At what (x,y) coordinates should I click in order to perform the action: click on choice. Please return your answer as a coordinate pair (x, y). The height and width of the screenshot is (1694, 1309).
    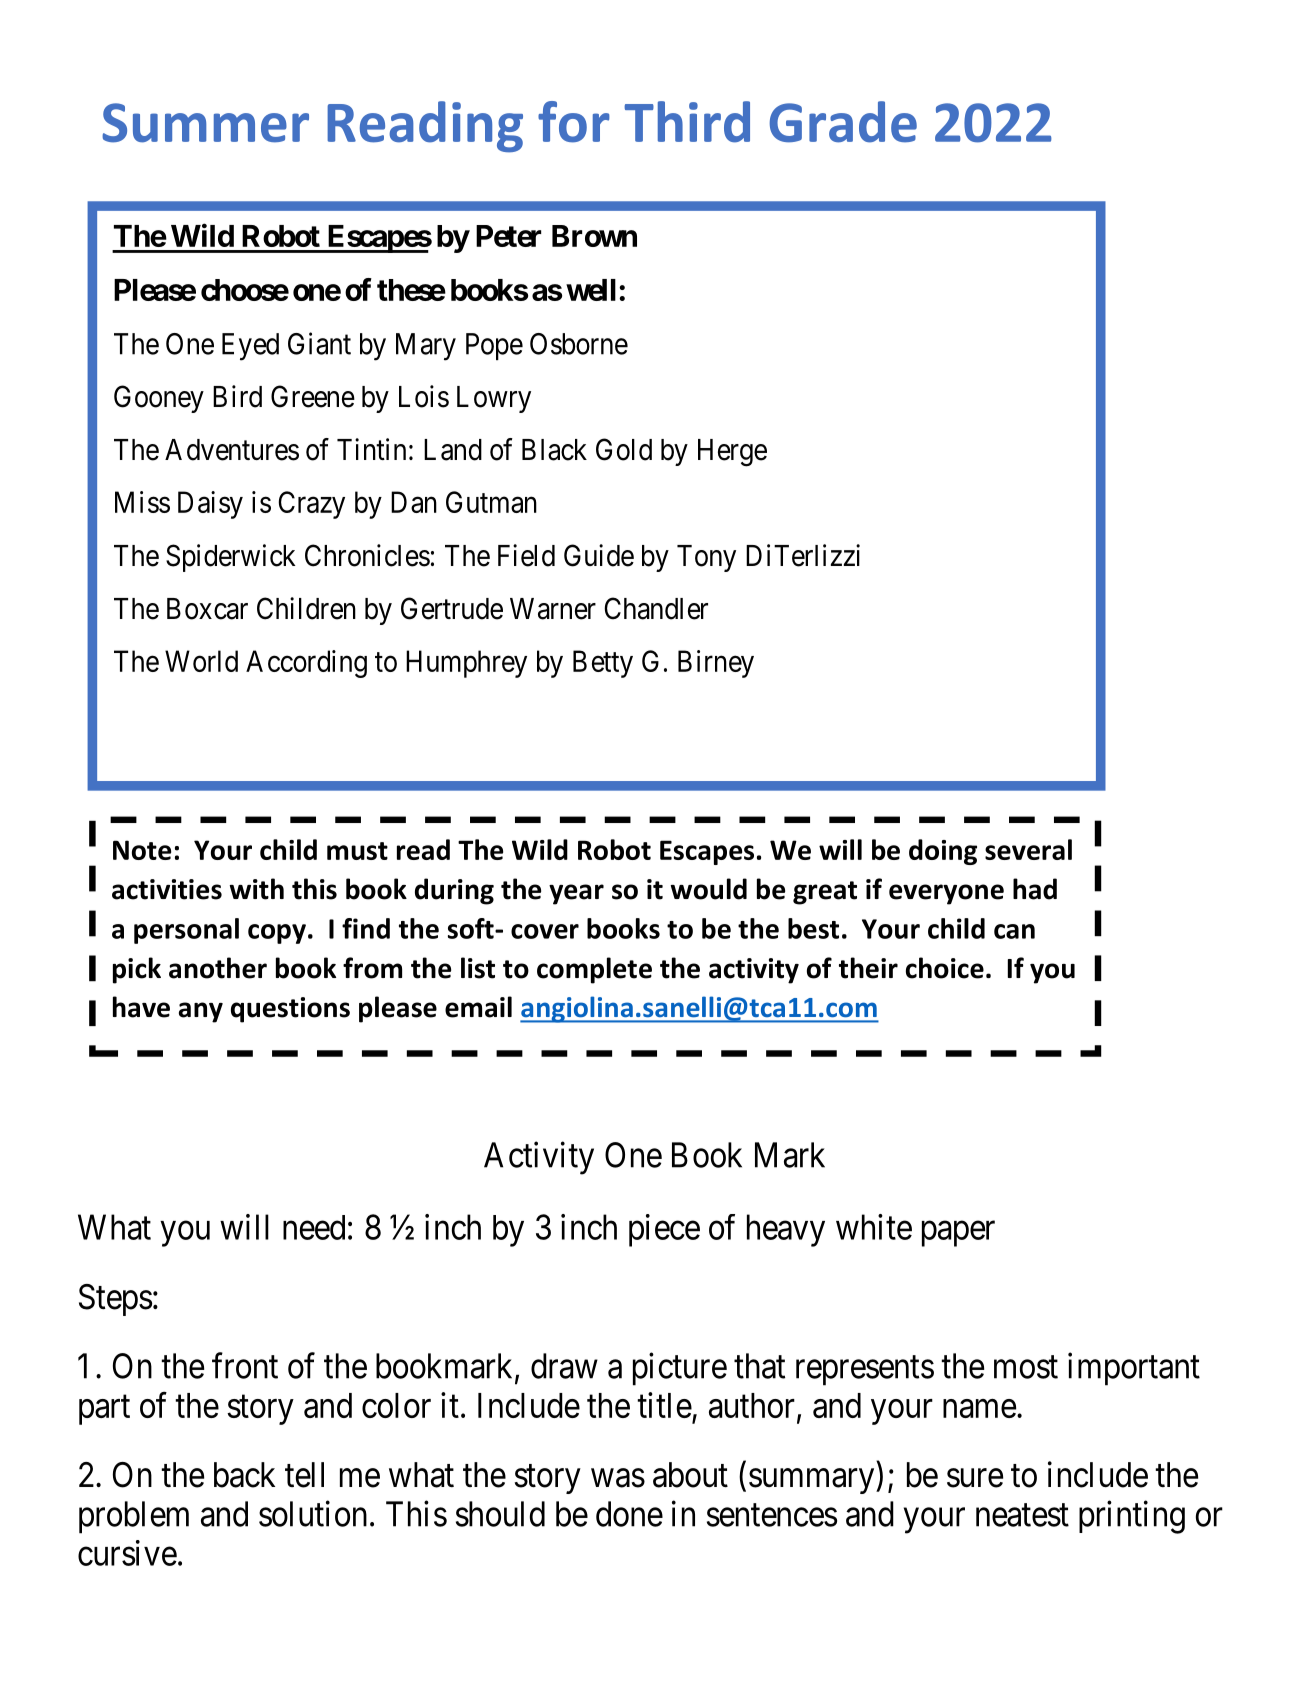
    Looking at the image, I should click on (945, 968).
